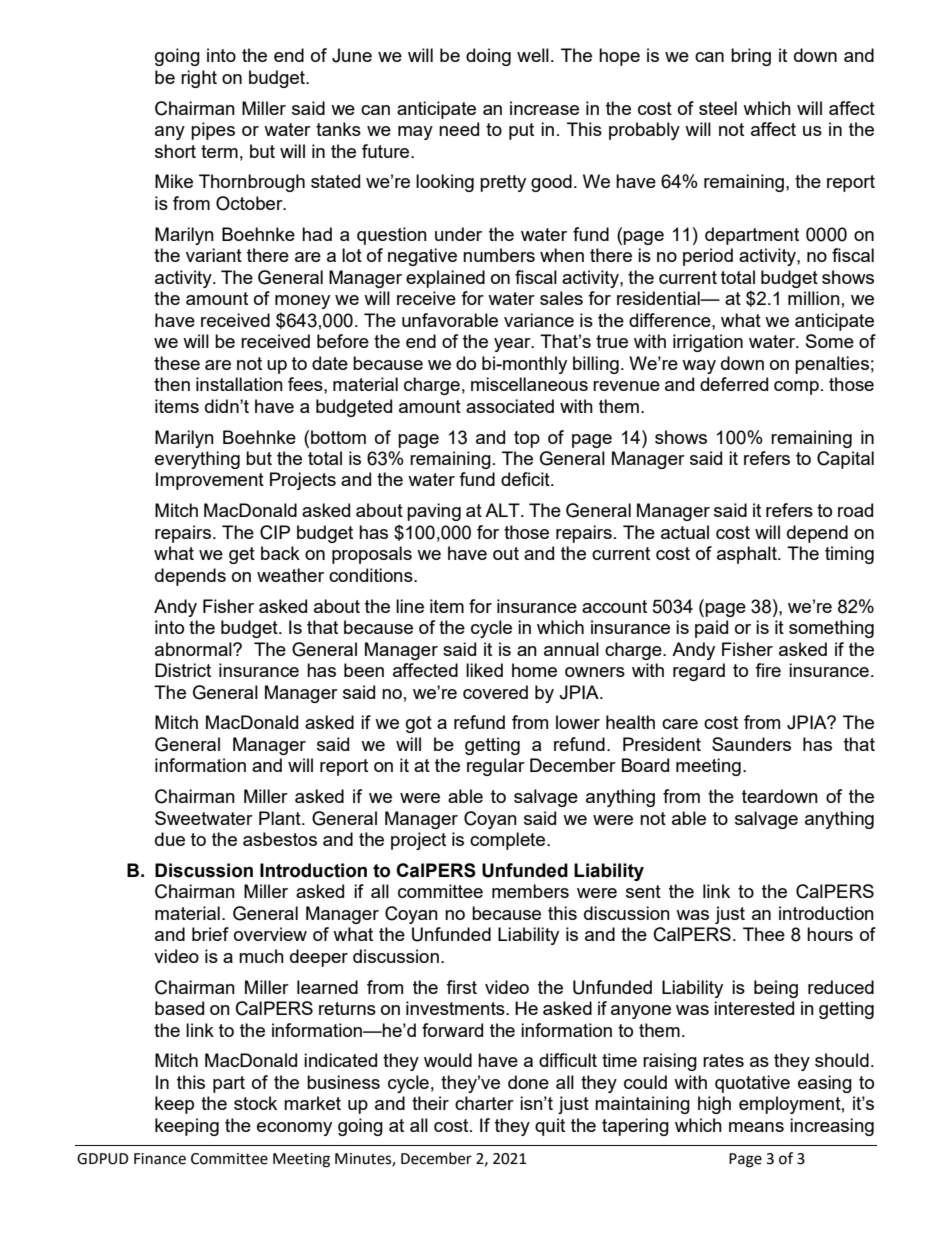 This screenshot has height=1233, width=952. I want to click on liked, so click(484, 670).
